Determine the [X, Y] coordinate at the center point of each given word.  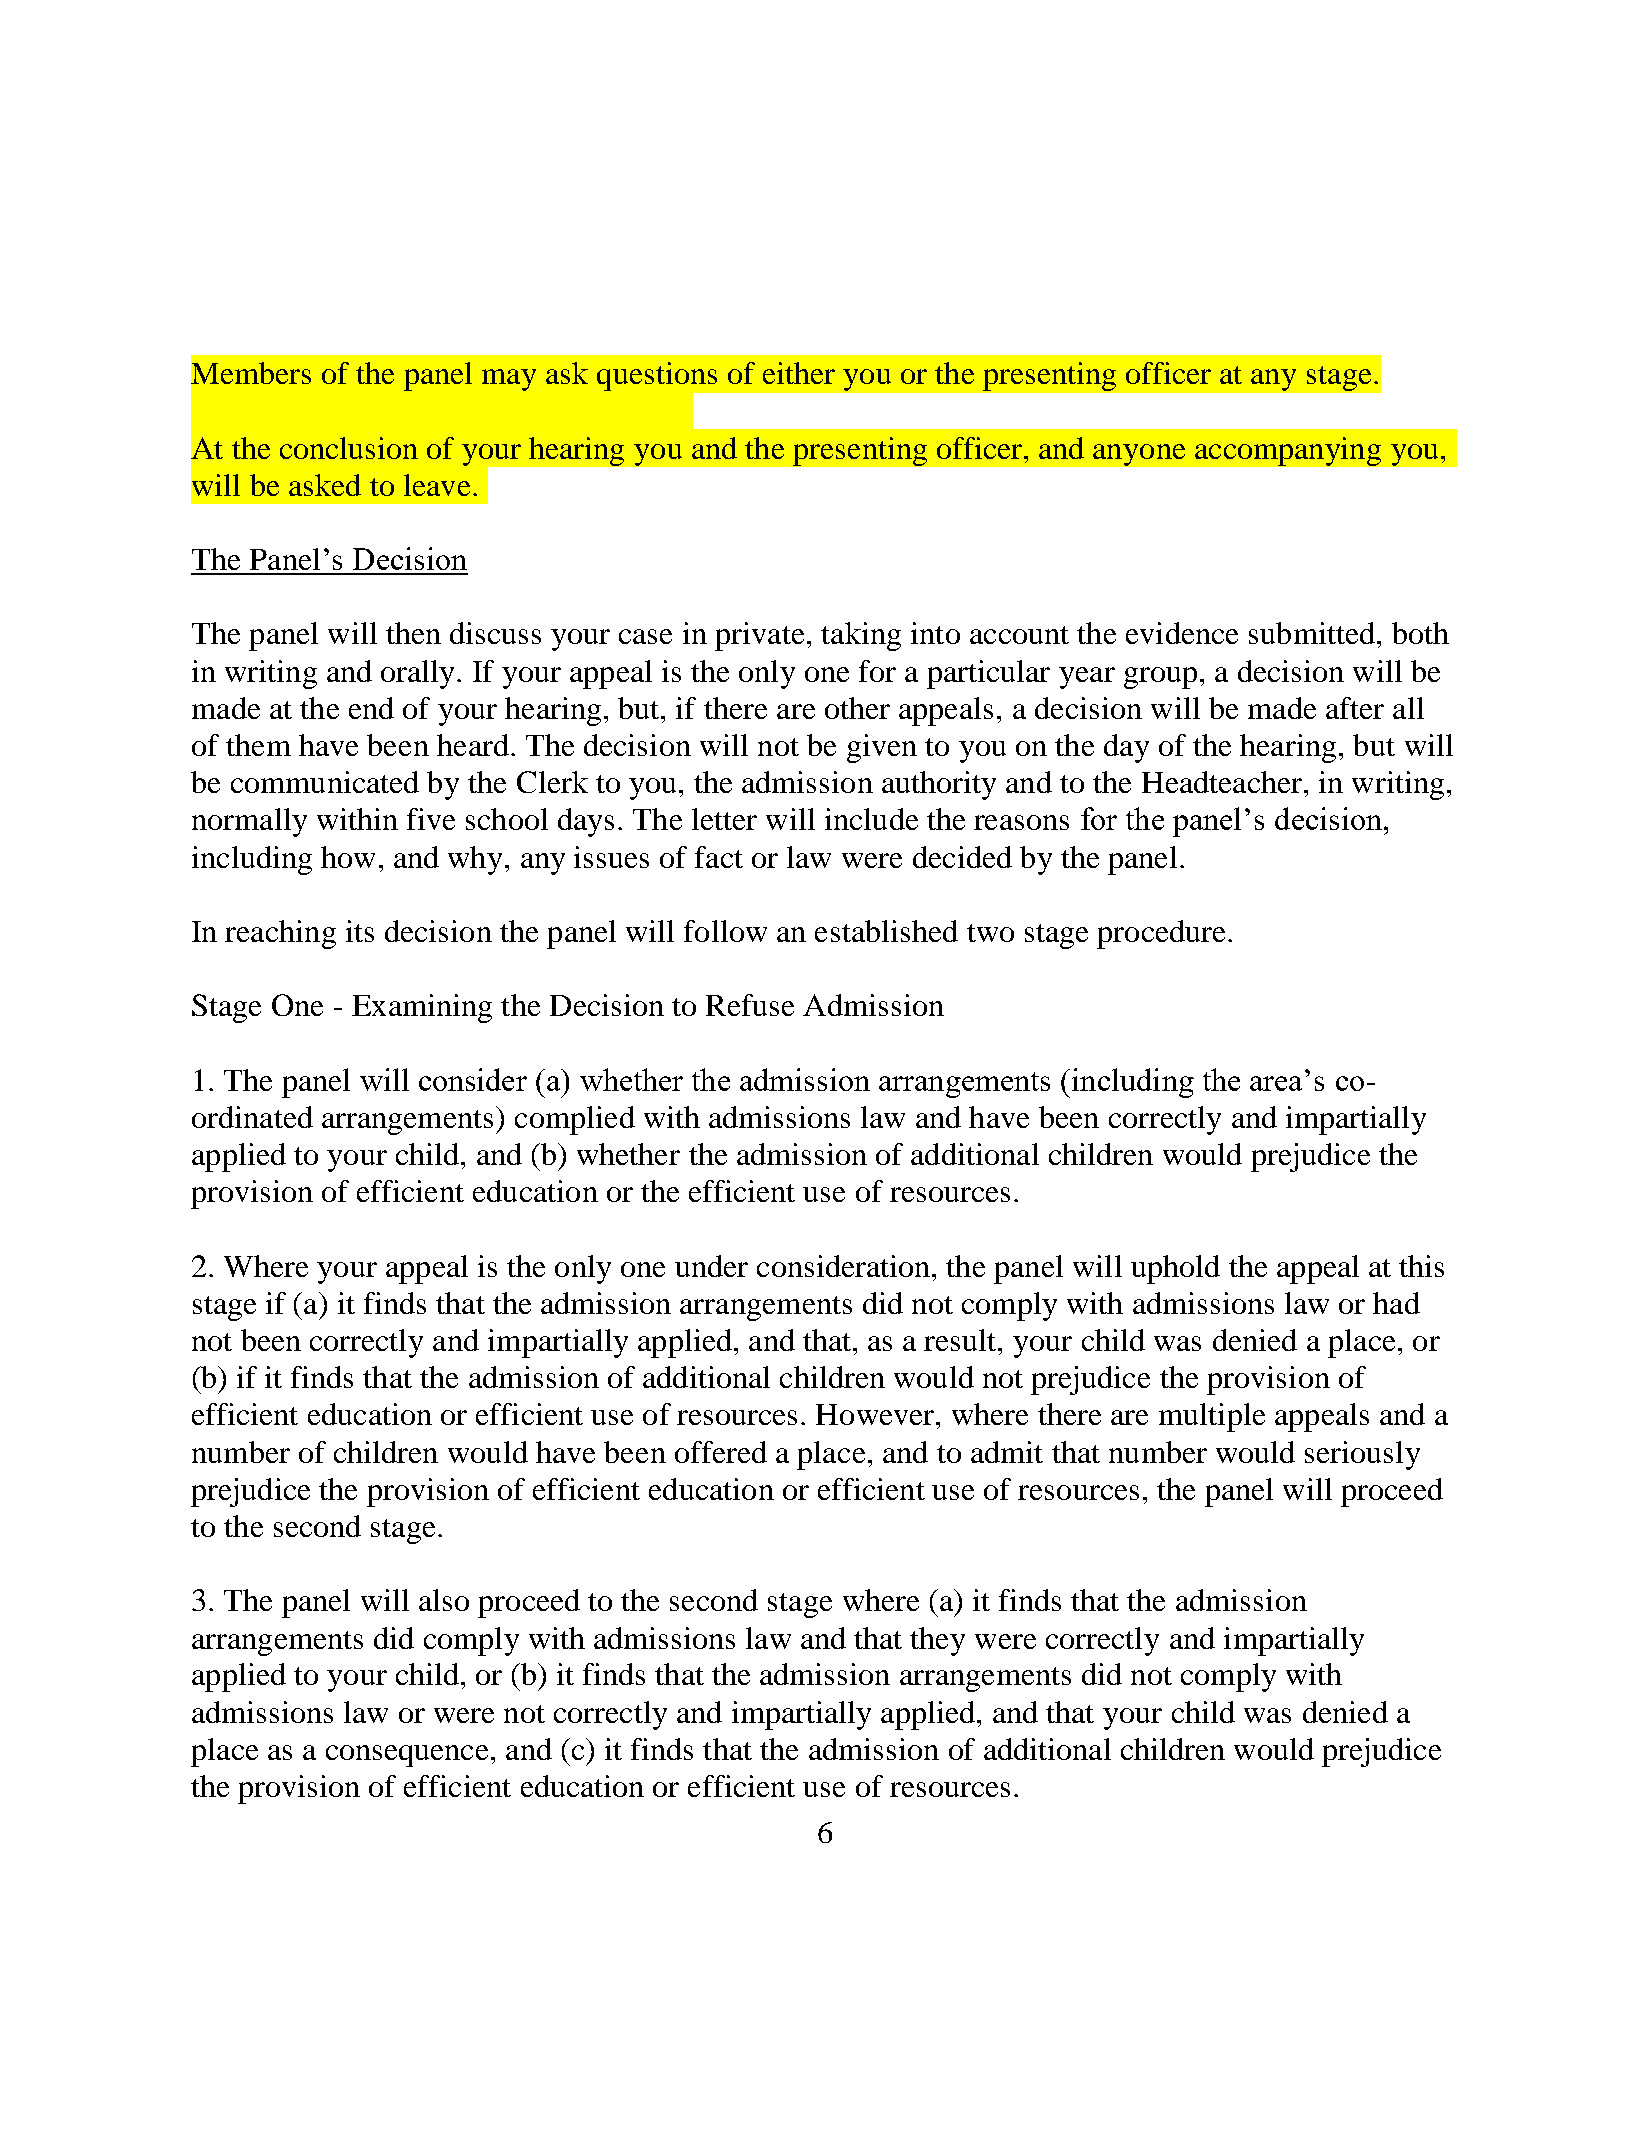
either [799, 373]
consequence [409, 1756]
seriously [1362, 1455]
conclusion [349, 448]
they [937, 1641]
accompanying [1288, 451]
